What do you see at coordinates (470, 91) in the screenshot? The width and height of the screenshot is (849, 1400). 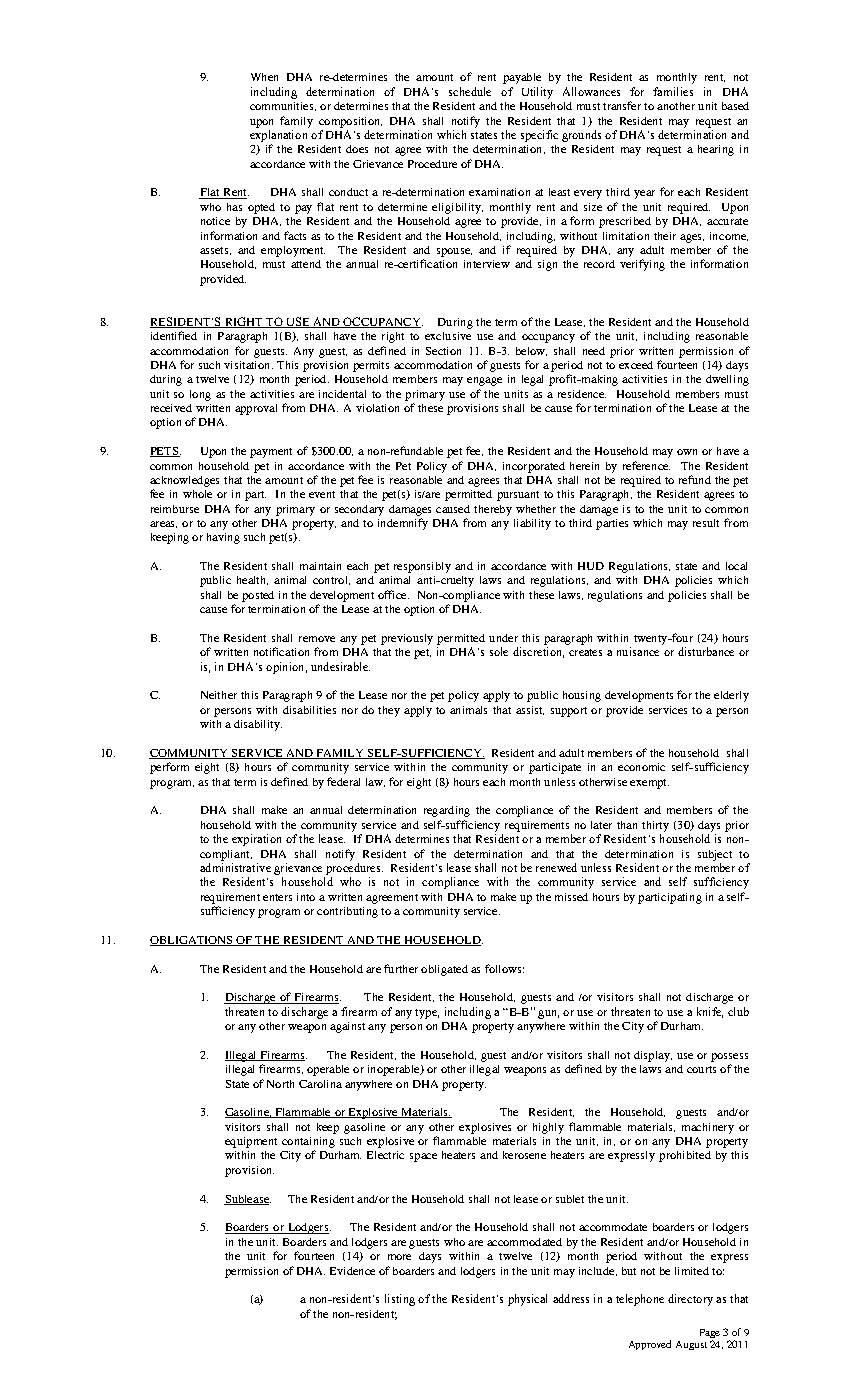 I see `schedule` at bounding box center [470, 91].
